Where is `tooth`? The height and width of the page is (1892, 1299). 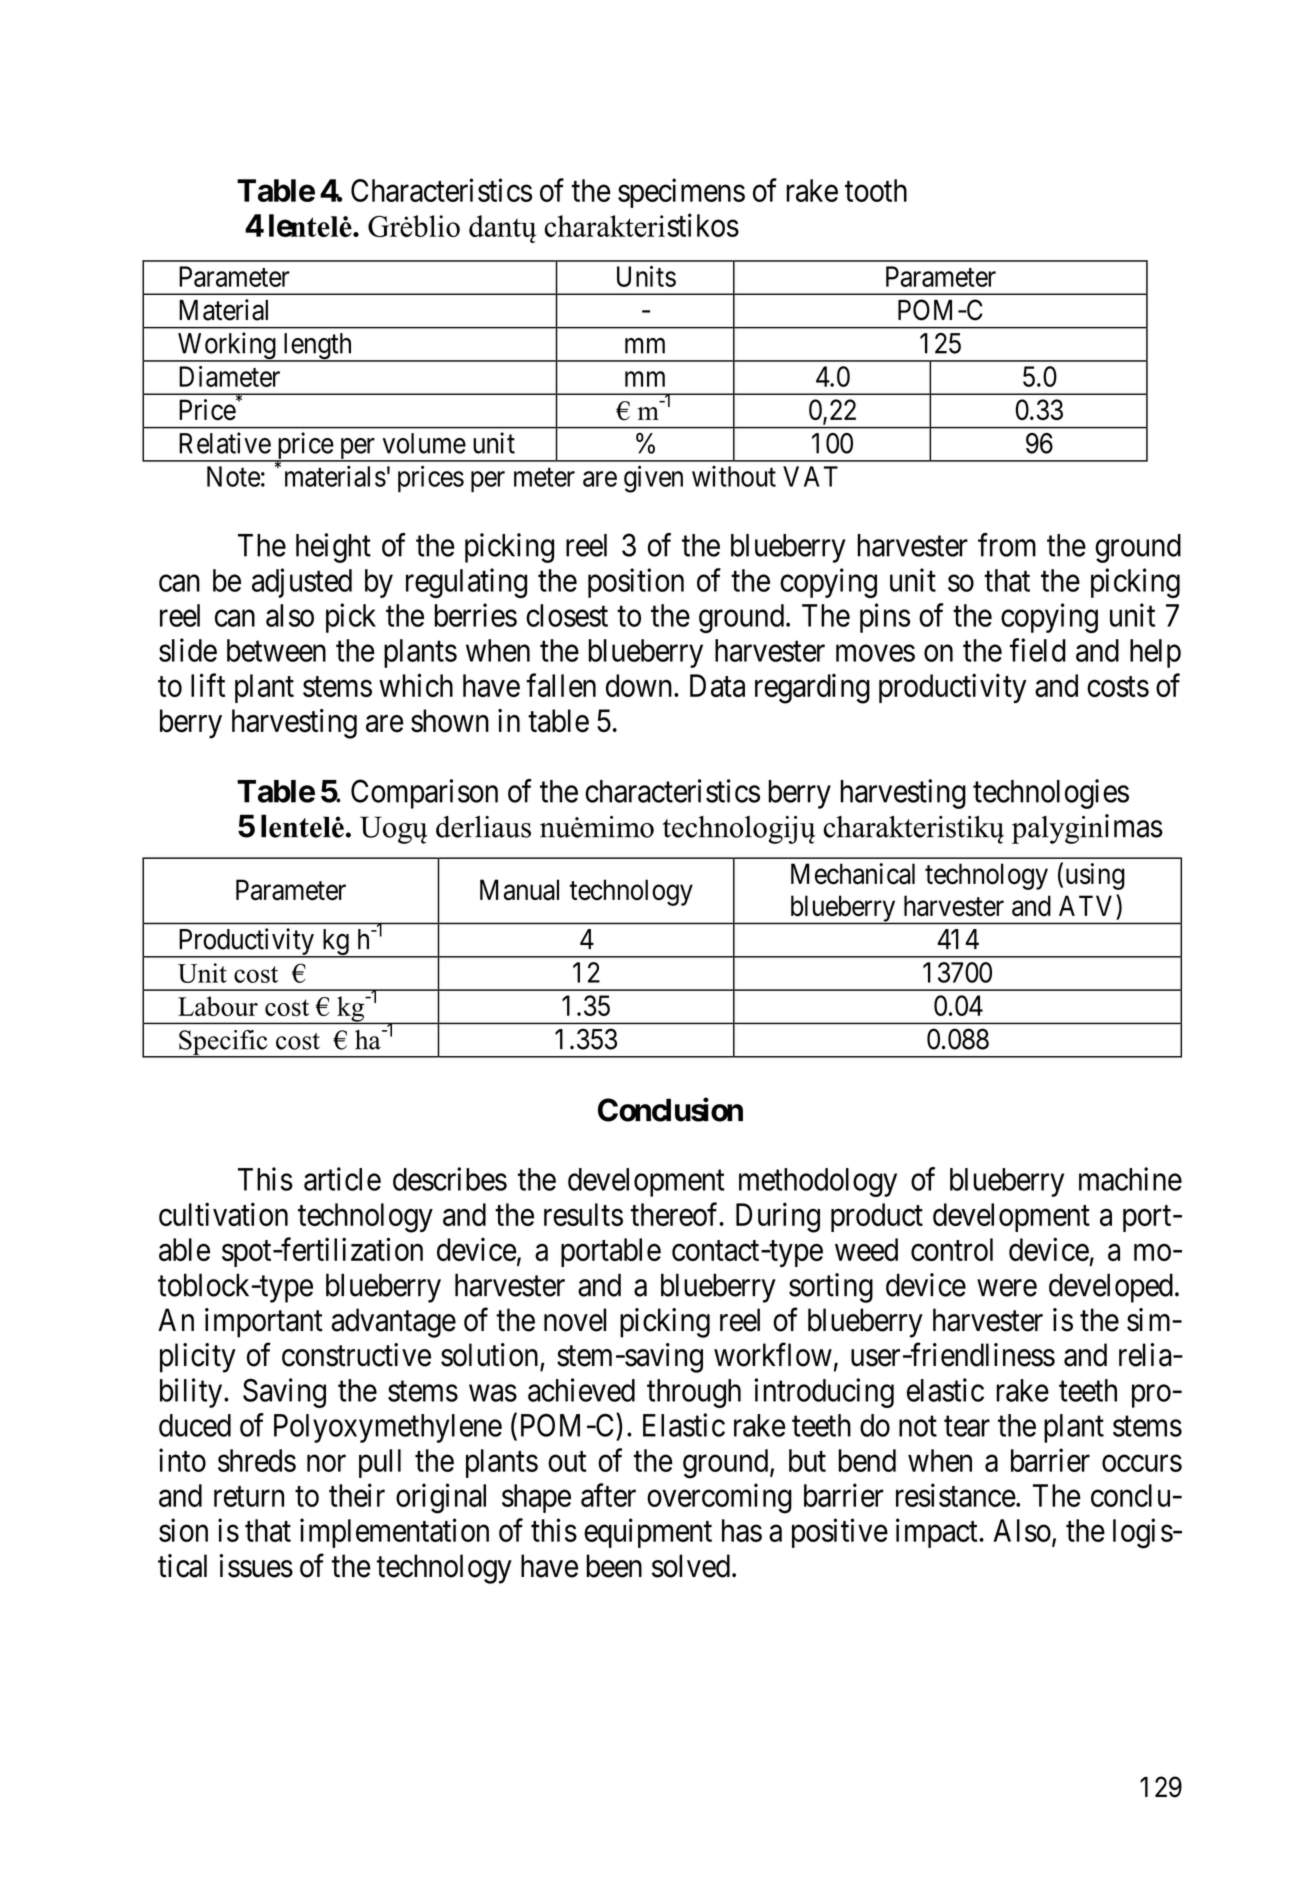 tooth is located at coordinates (876, 190).
